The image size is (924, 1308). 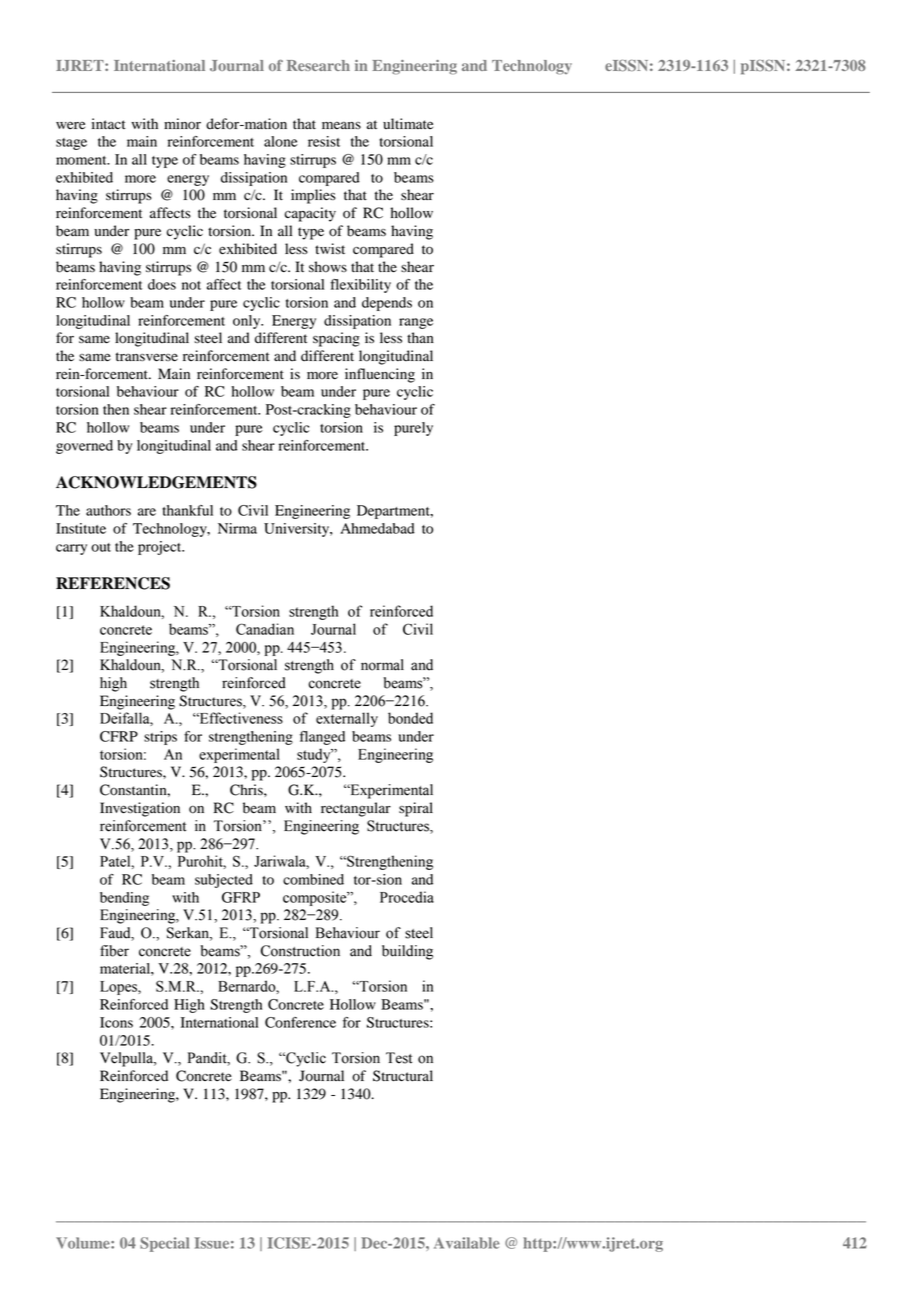 What do you see at coordinates (109, 123) in the document?
I see `intact` at bounding box center [109, 123].
